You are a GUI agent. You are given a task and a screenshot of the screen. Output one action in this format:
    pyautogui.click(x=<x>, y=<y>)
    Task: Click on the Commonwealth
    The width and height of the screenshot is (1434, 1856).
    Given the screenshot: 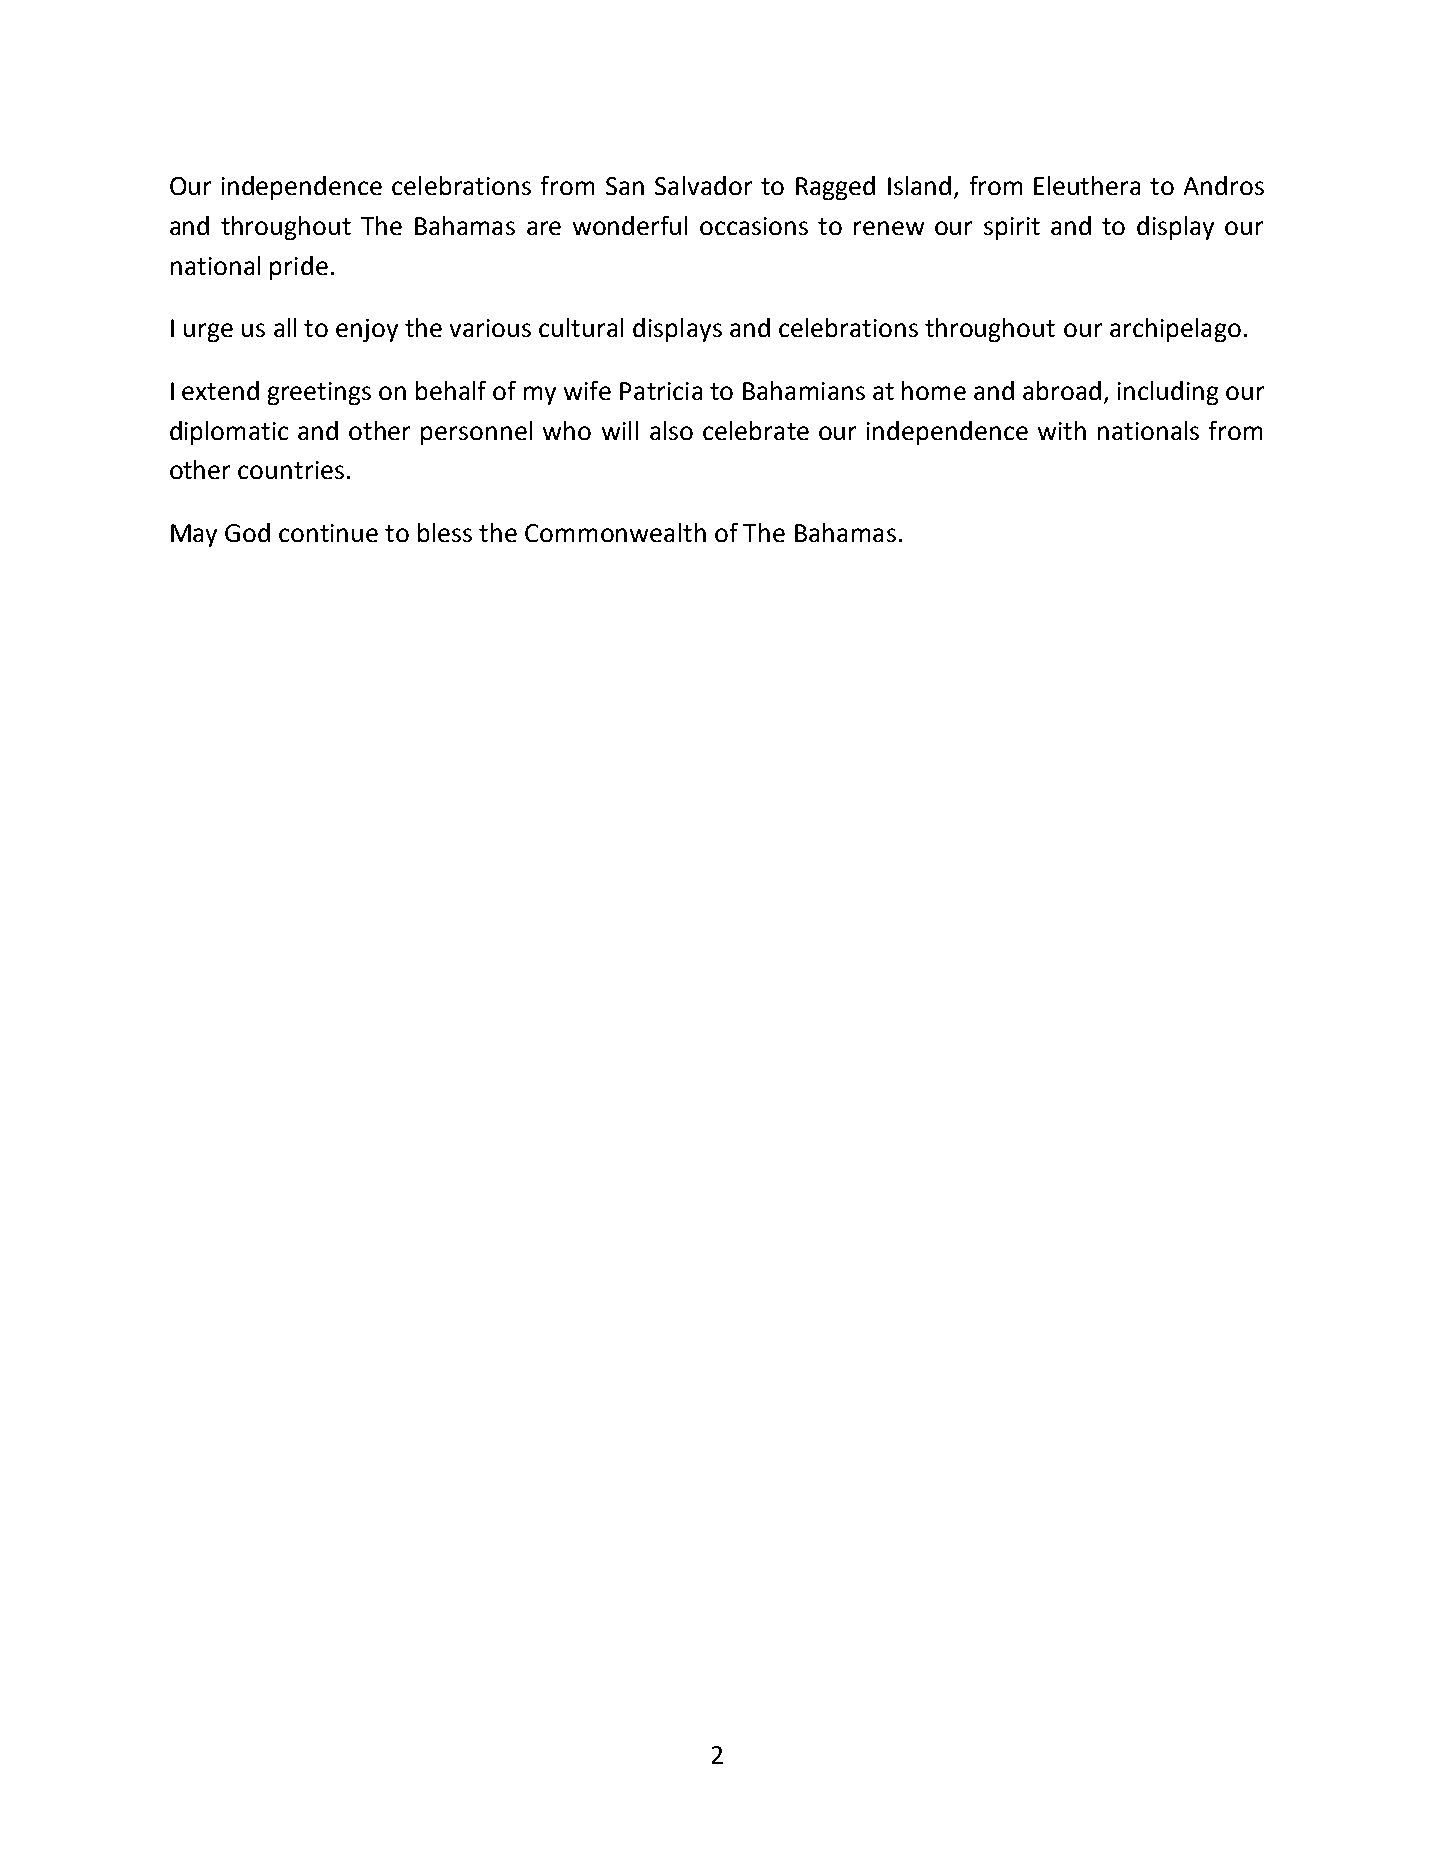 What is the action you would take?
    pyautogui.click(x=615, y=532)
